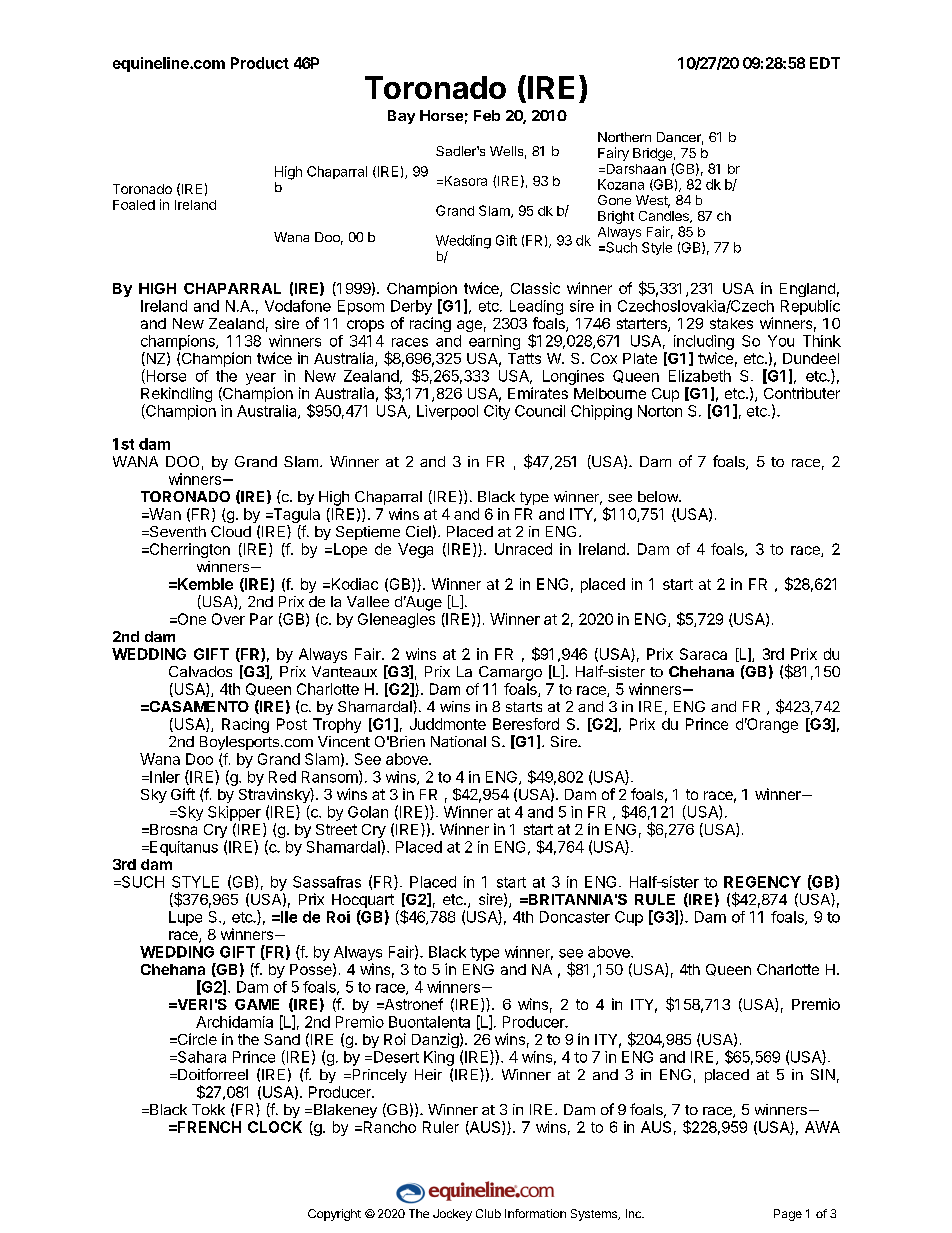 The width and height of the screenshot is (952, 1233). Describe the element at coordinates (228, 619) in the screenshot. I see `Over` at that location.
